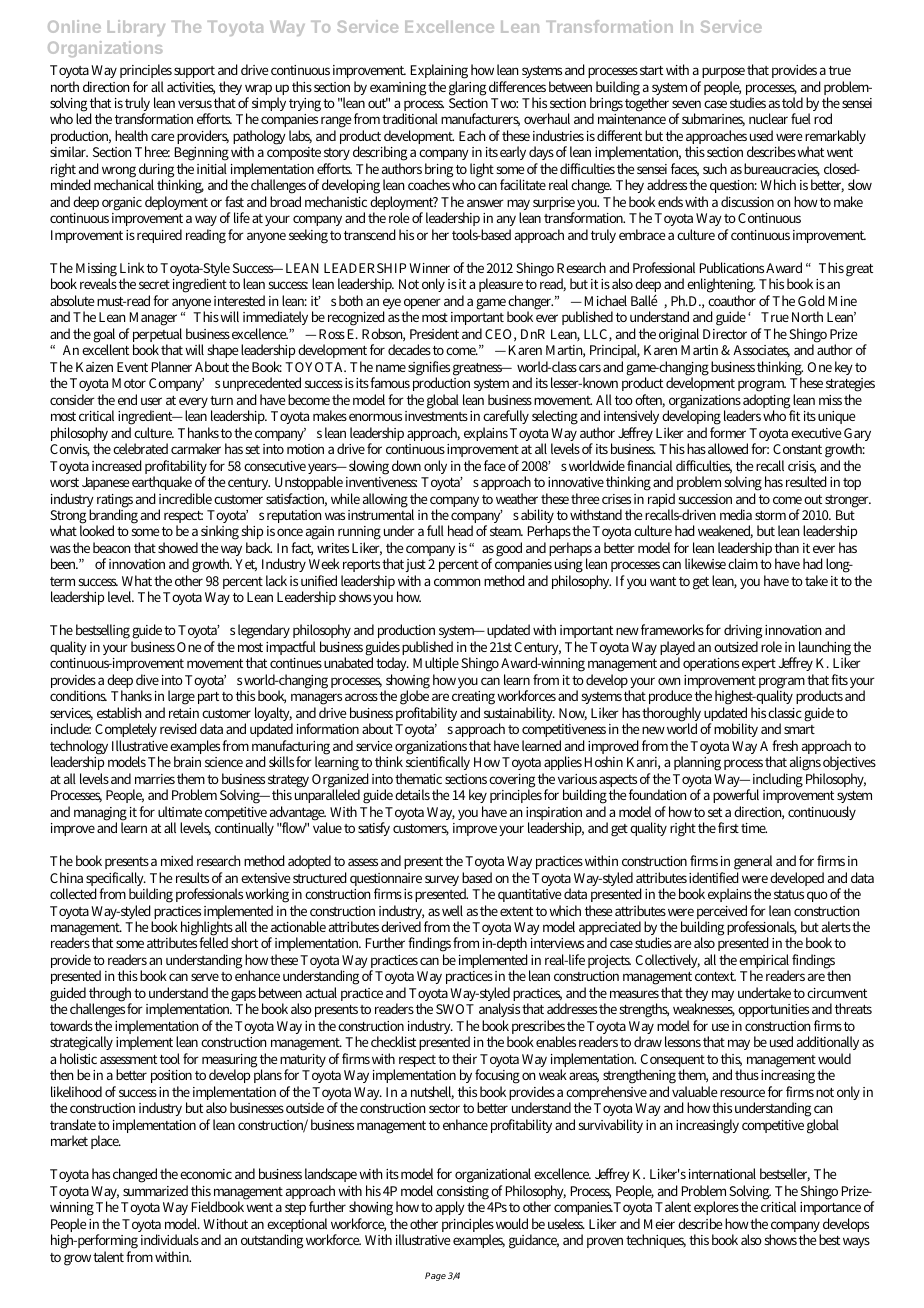  Describe the element at coordinates (436, 666) in the page. I see `Multiple` at that location.
